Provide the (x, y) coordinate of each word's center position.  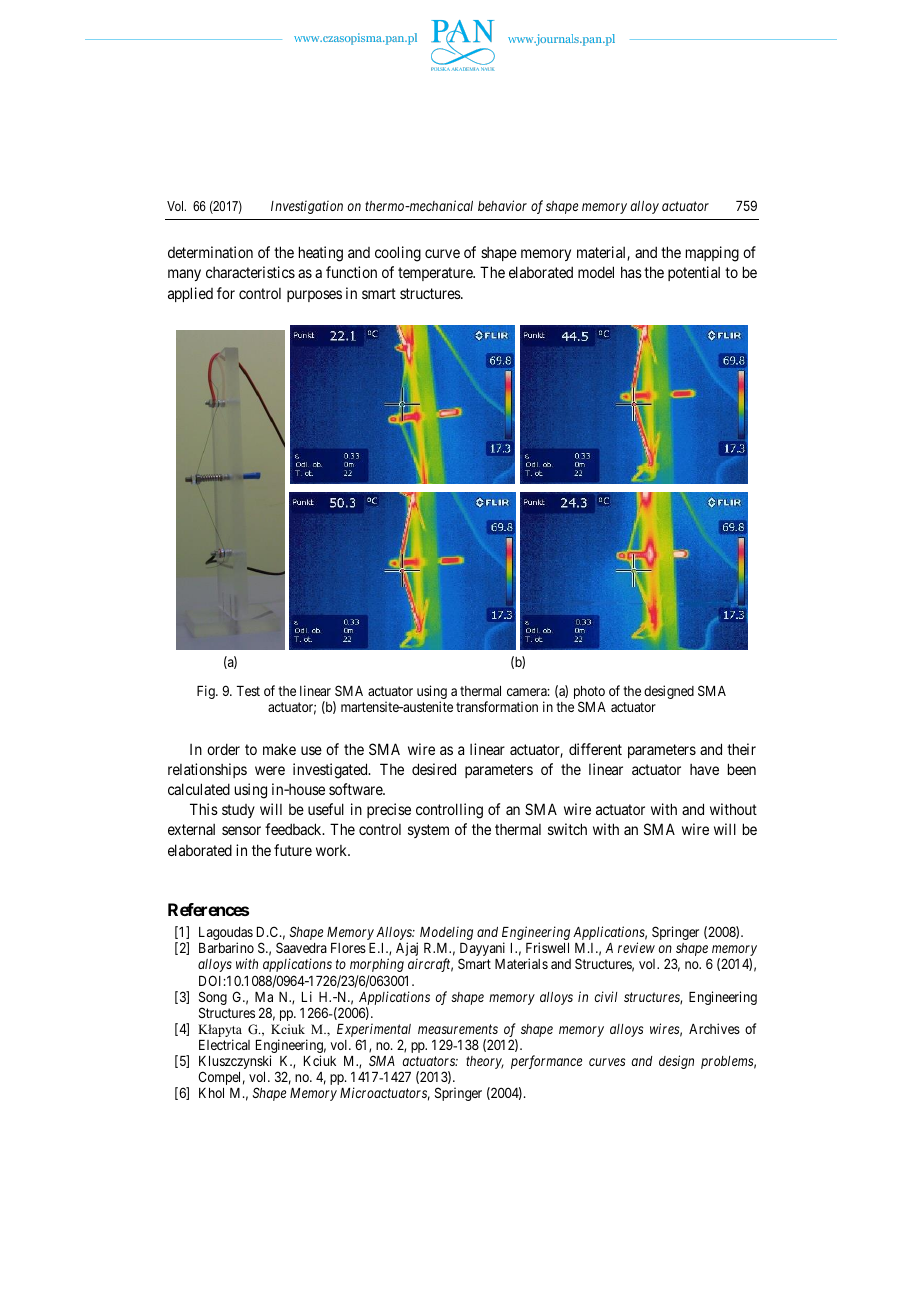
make (279, 749)
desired (434, 769)
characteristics (250, 272)
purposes (314, 296)
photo (589, 694)
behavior (502, 205)
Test (248, 691)
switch (567, 829)
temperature (436, 274)
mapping (712, 254)
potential (694, 273)
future (293, 850)
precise (389, 810)
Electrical (224, 1044)
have (704, 769)
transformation (497, 706)
